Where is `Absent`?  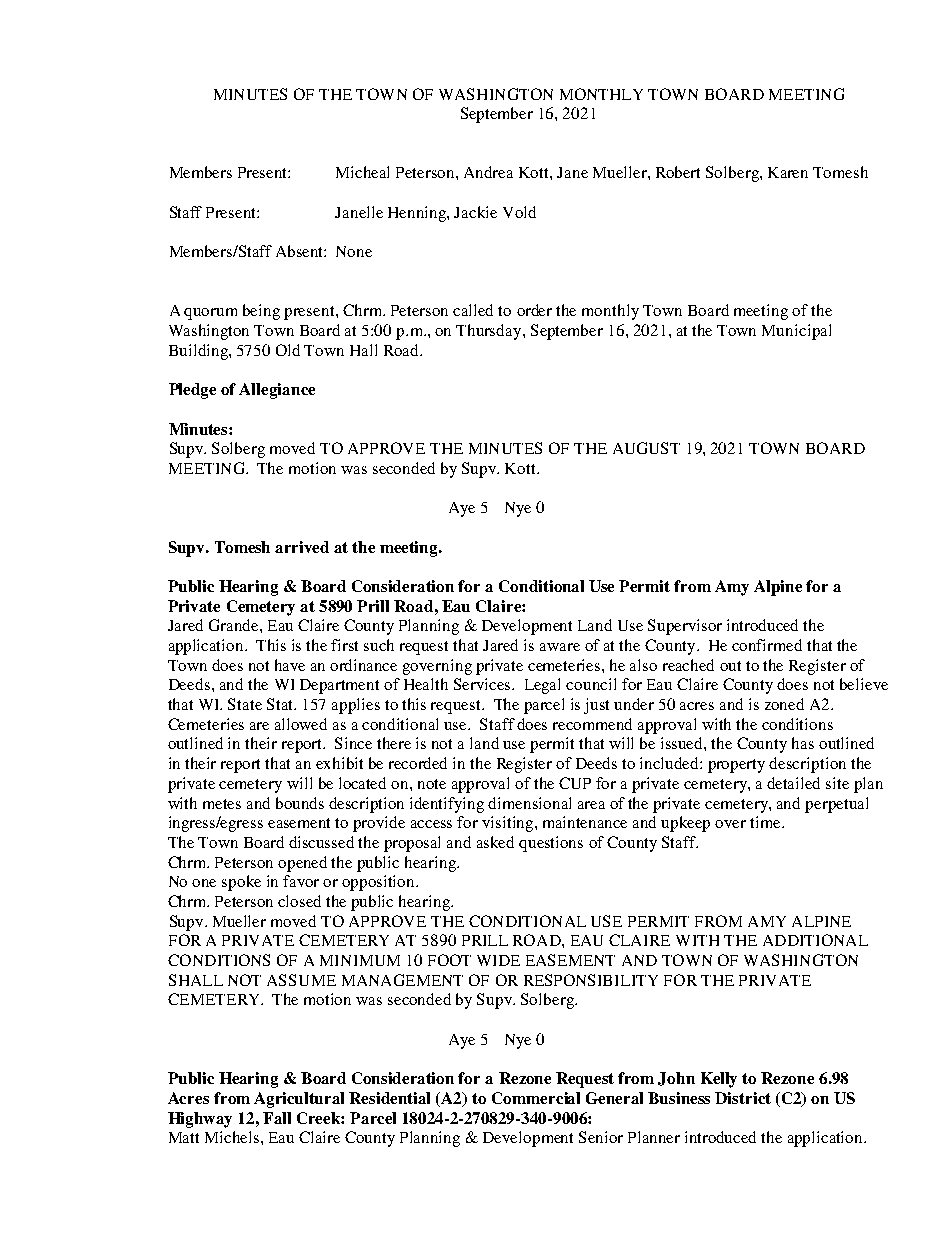 Absent is located at coordinates (301, 251).
